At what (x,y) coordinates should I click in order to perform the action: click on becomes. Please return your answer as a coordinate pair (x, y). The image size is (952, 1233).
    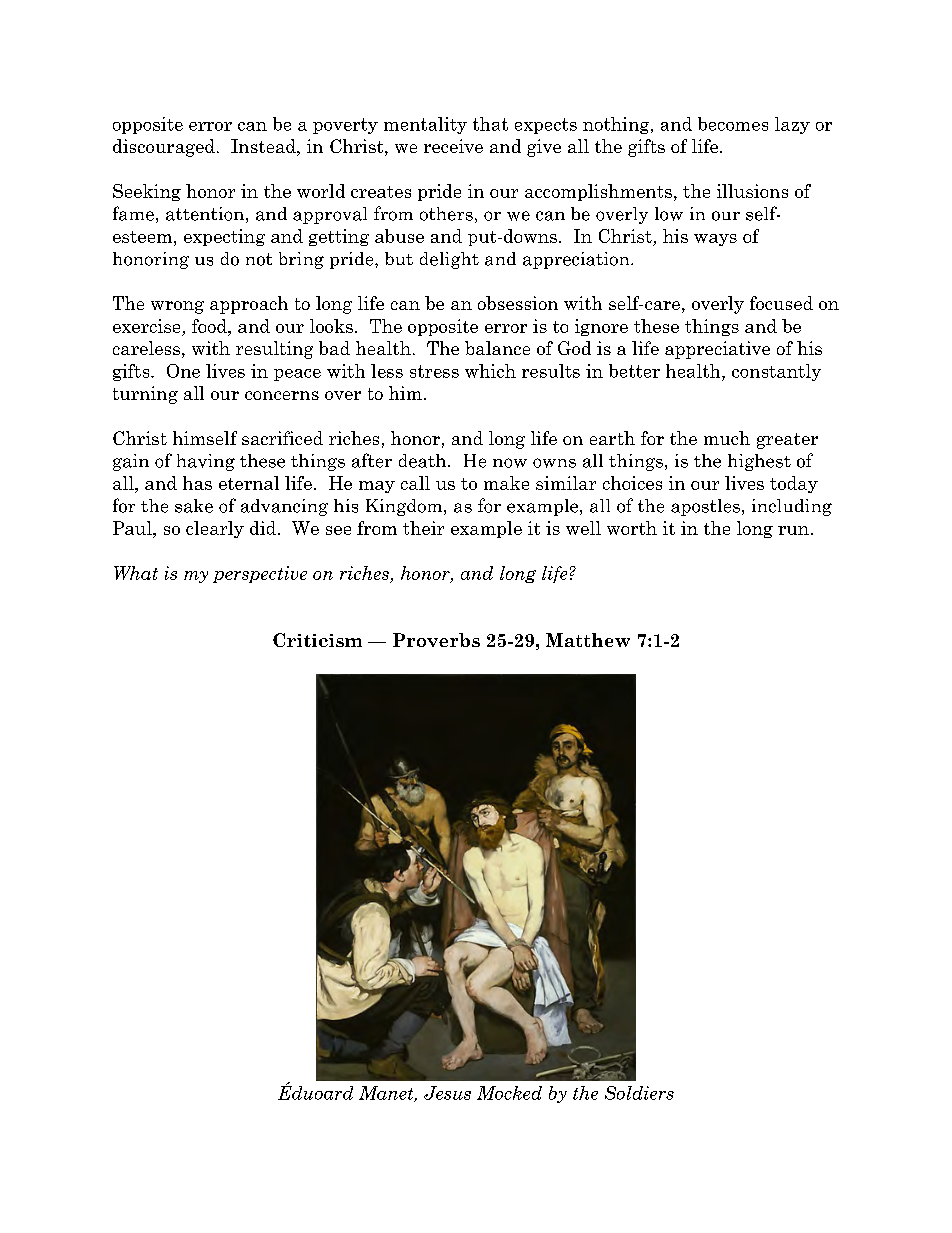
    Looking at the image, I should click on (733, 124).
